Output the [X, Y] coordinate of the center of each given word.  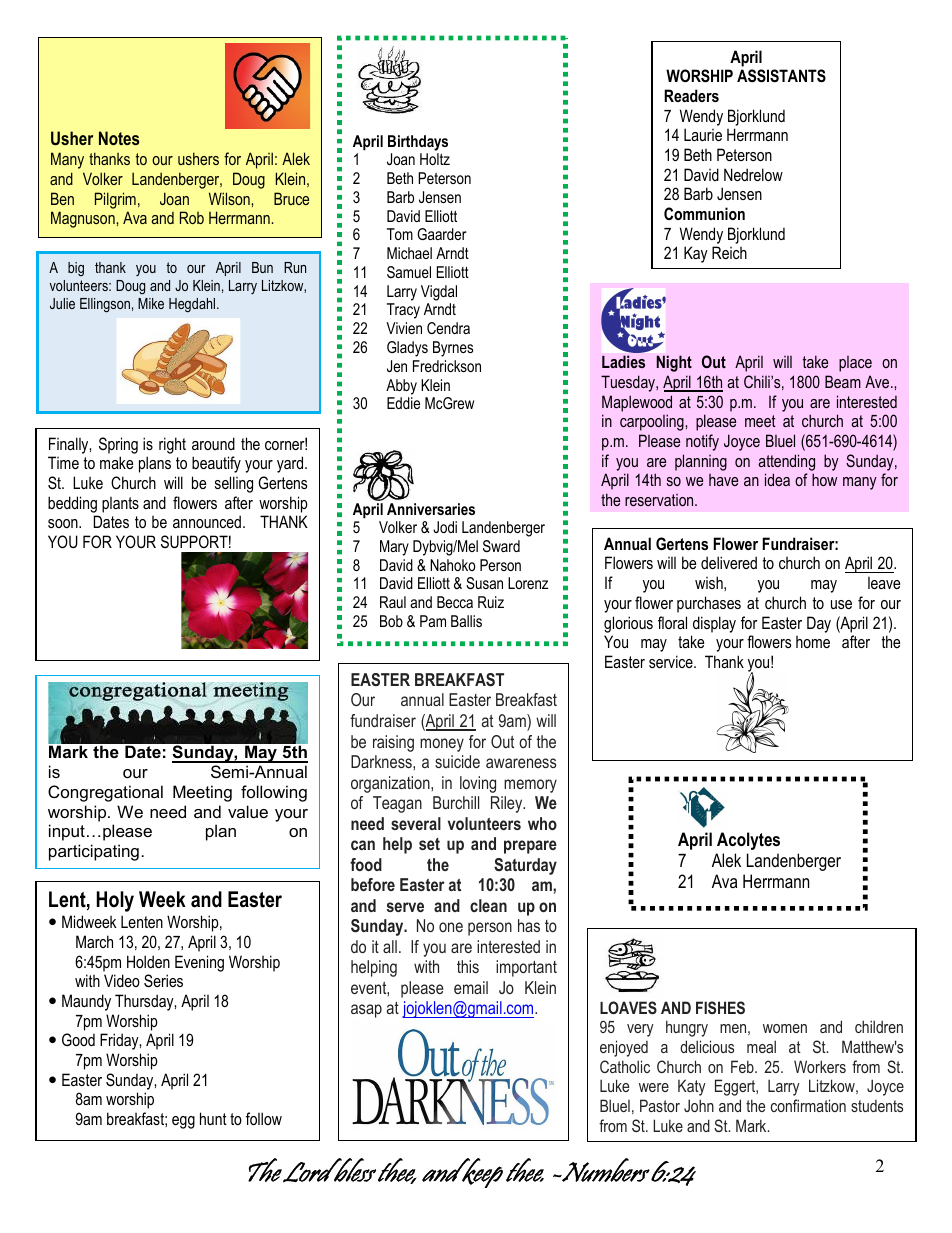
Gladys [407, 349]
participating [94, 852]
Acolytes [748, 841]
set [429, 844]
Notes [119, 138]
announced [207, 521]
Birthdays [418, 143]
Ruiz [491, 602]
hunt [213, 1118]
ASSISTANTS [781, 76]
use [841, 604]
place [855, 364]
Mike [151, 303]
